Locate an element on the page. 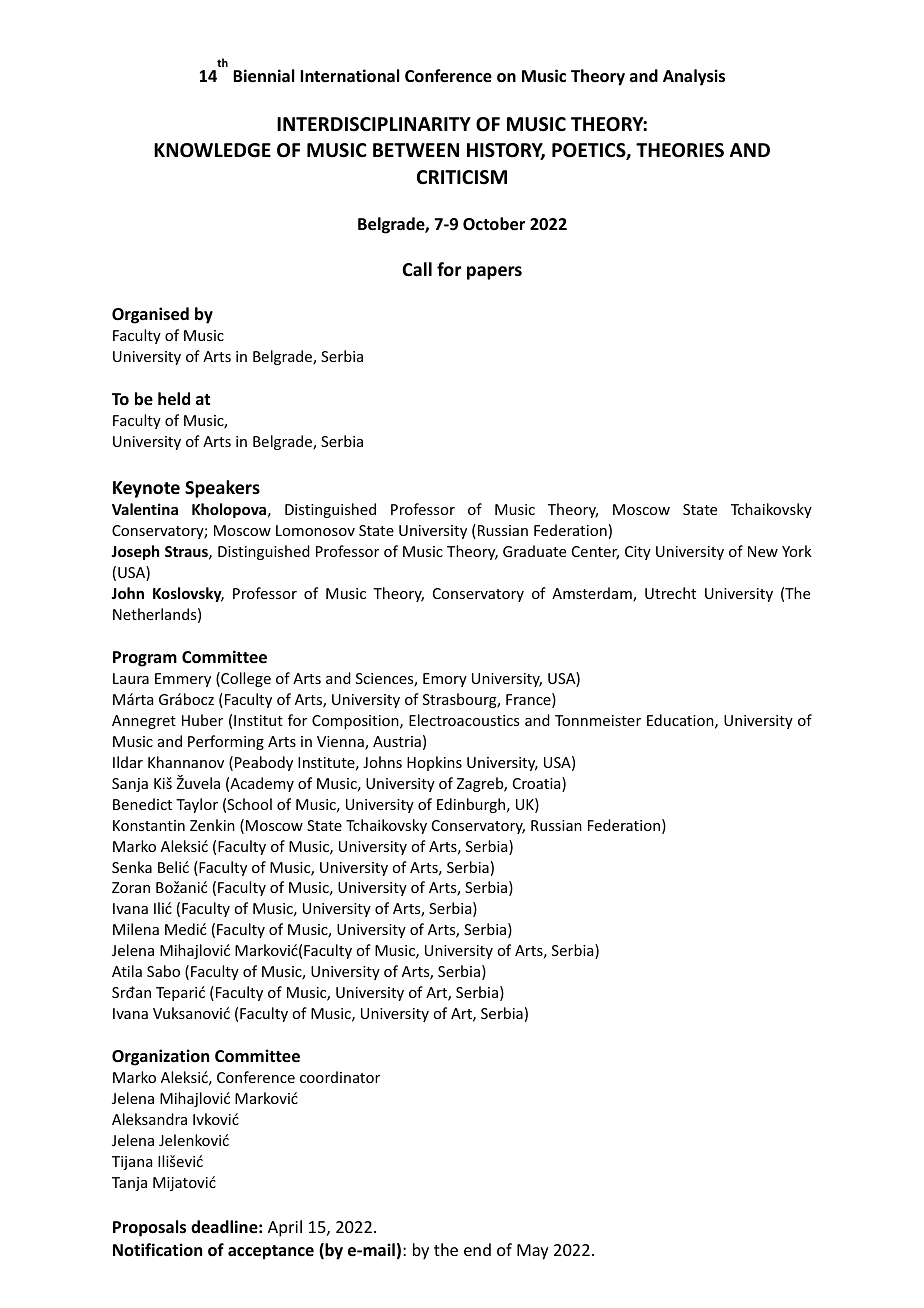 The image size is (924, 1308). Emory is located at coordinates (445, 680).
